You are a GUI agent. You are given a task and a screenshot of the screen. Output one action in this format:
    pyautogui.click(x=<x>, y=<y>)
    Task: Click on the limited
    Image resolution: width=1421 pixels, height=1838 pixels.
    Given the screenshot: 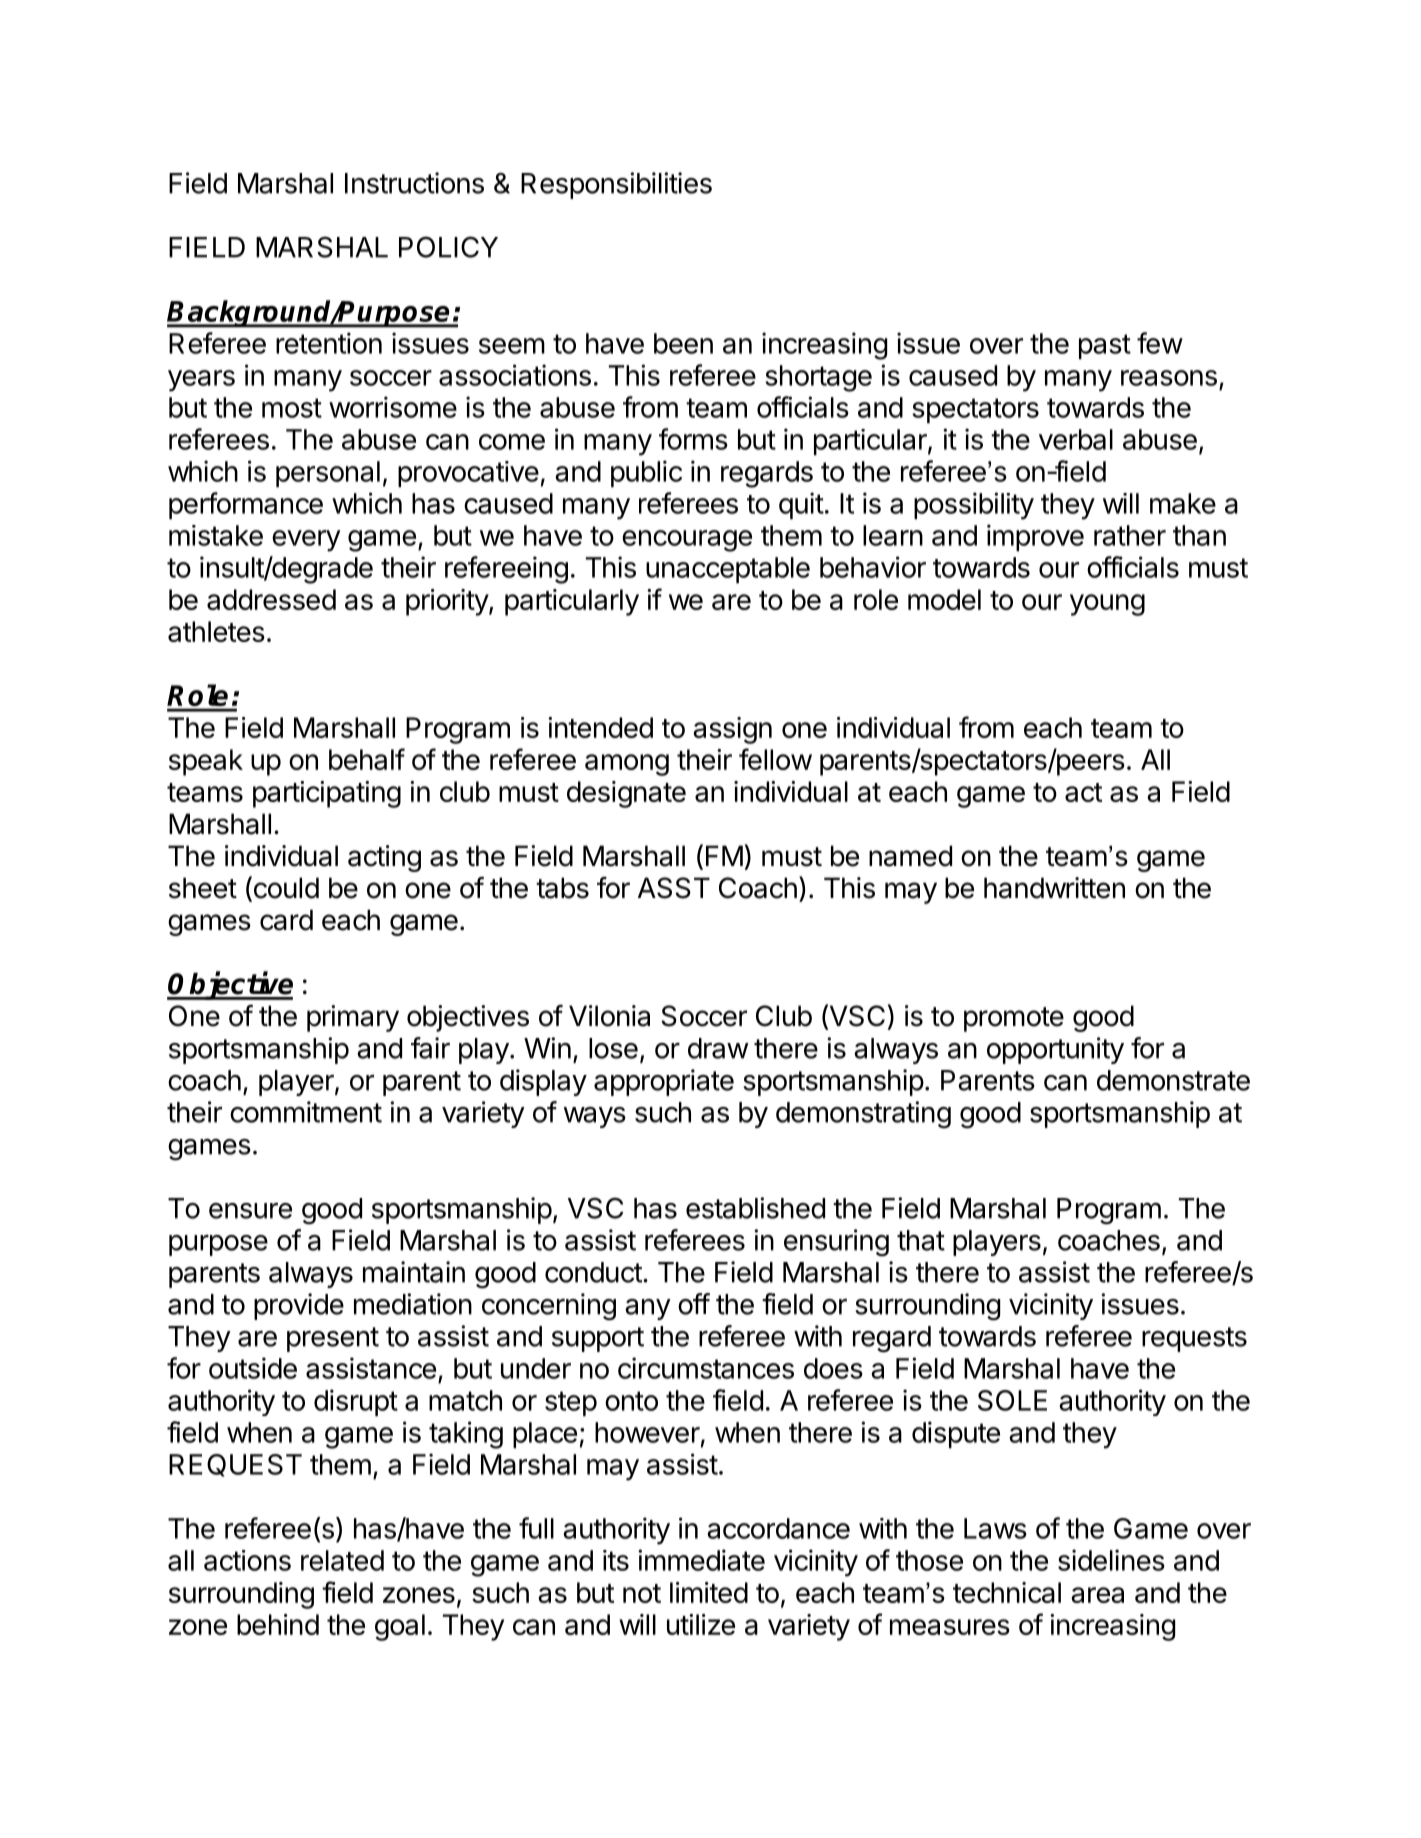 What is the action you would take?
    pyautogui.click(x=709, y=1592)
